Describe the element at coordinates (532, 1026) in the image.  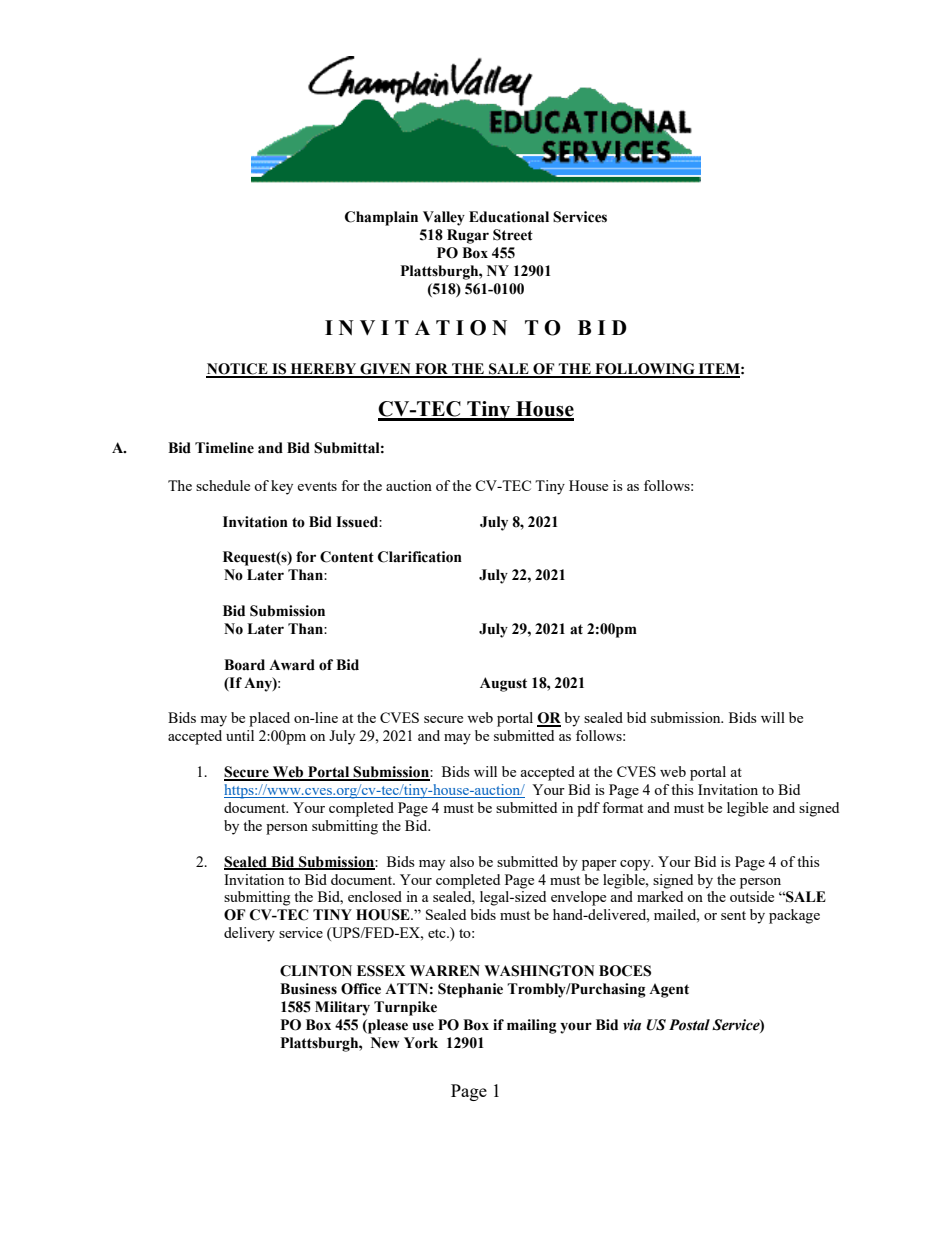
I see `mailing` at that location.
